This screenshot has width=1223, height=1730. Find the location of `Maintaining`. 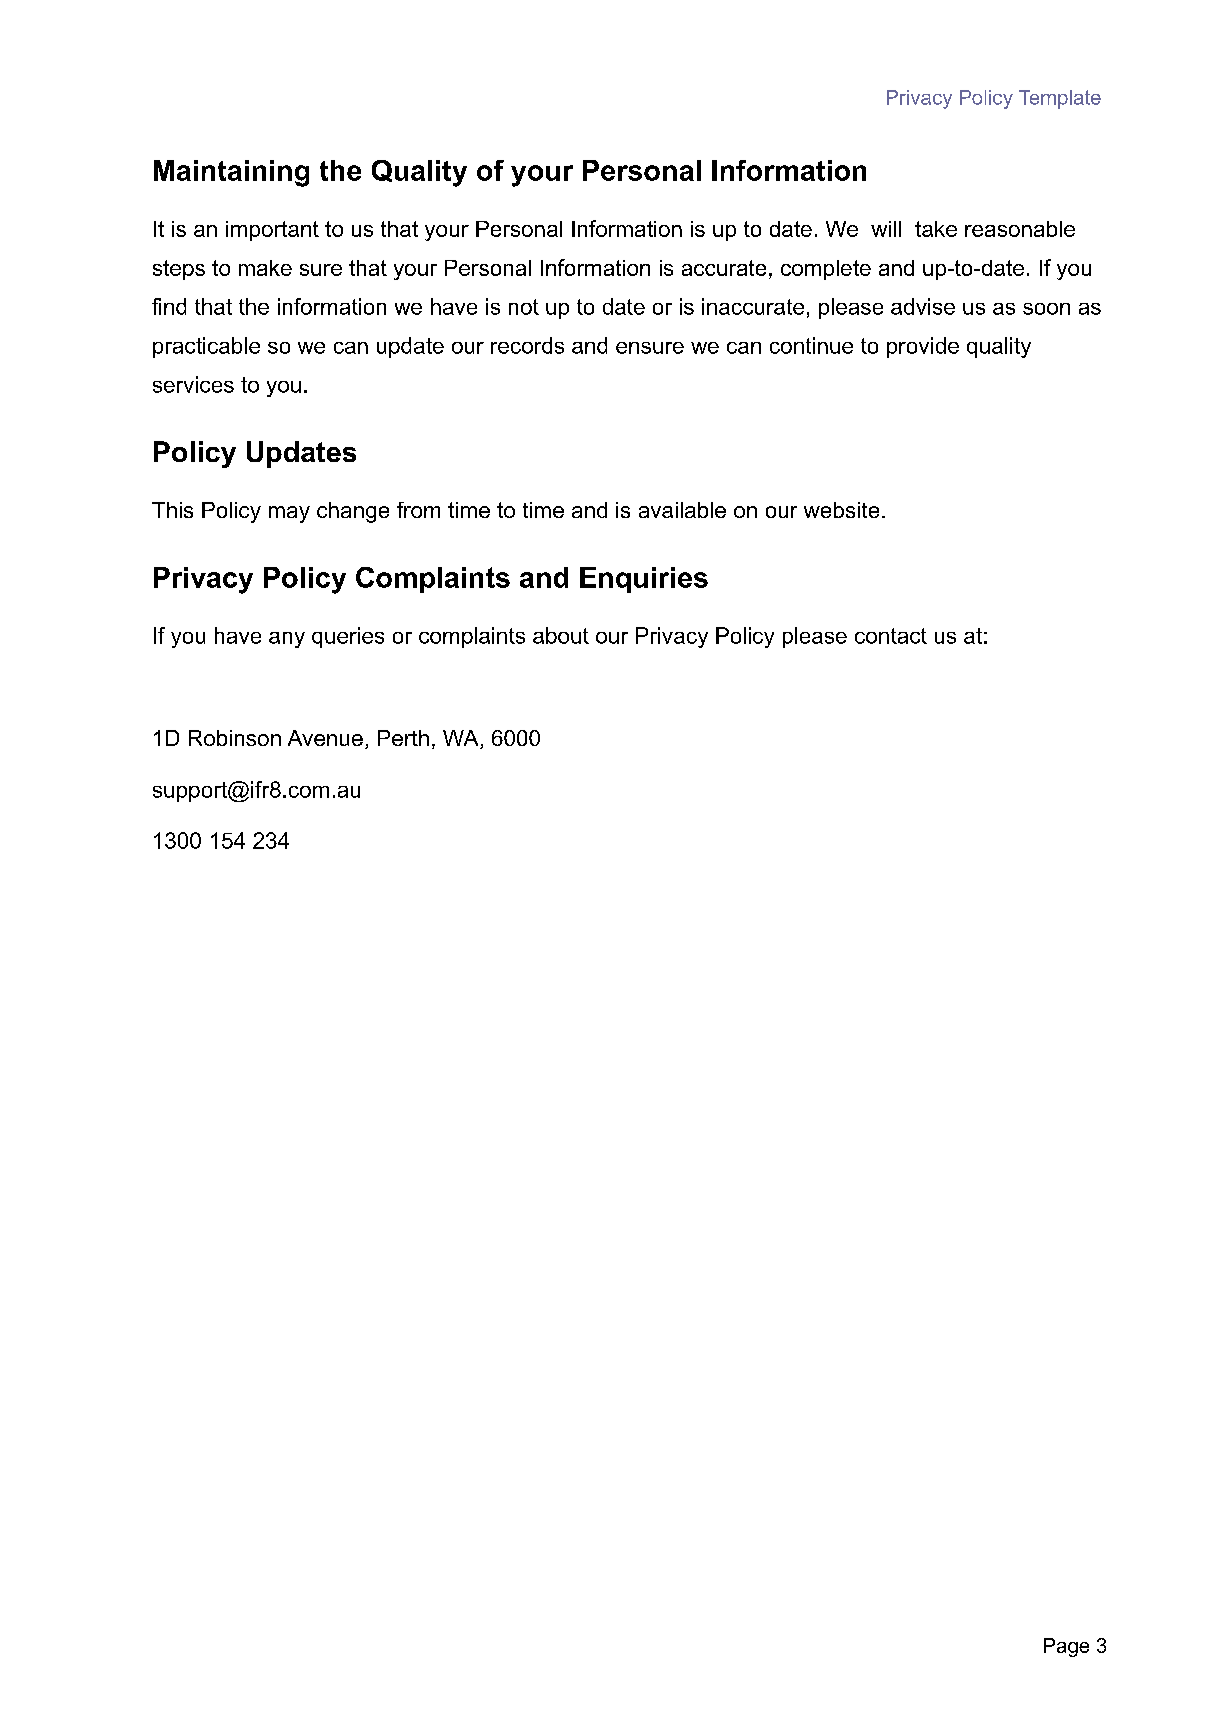

Maintaining is located at coordinates (231, 173).
